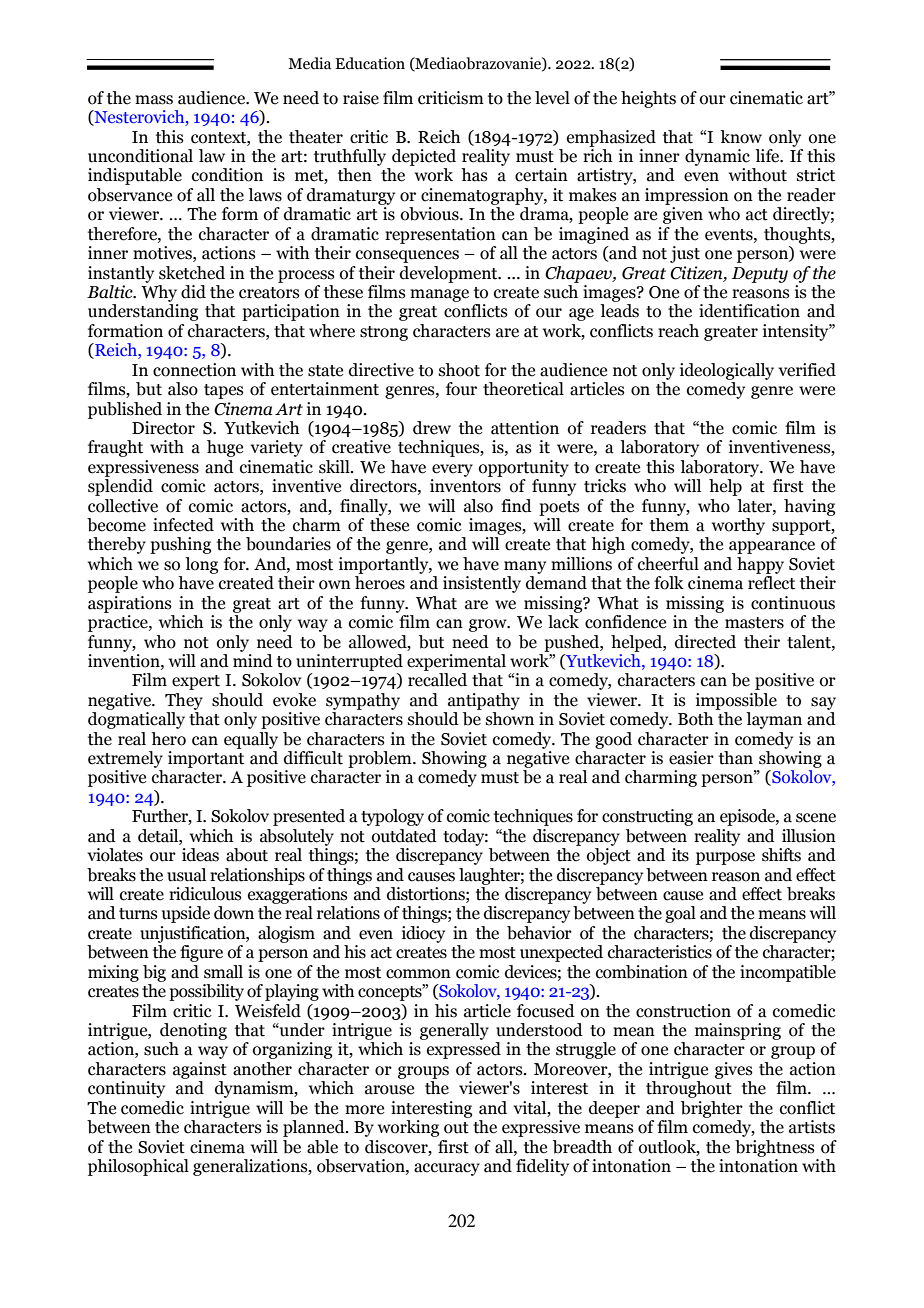 Image resolution: width=924 pixels, height=1308 pixels. Describe the element at coordinates (680, 914) in the page. I see `goal` at that location.
